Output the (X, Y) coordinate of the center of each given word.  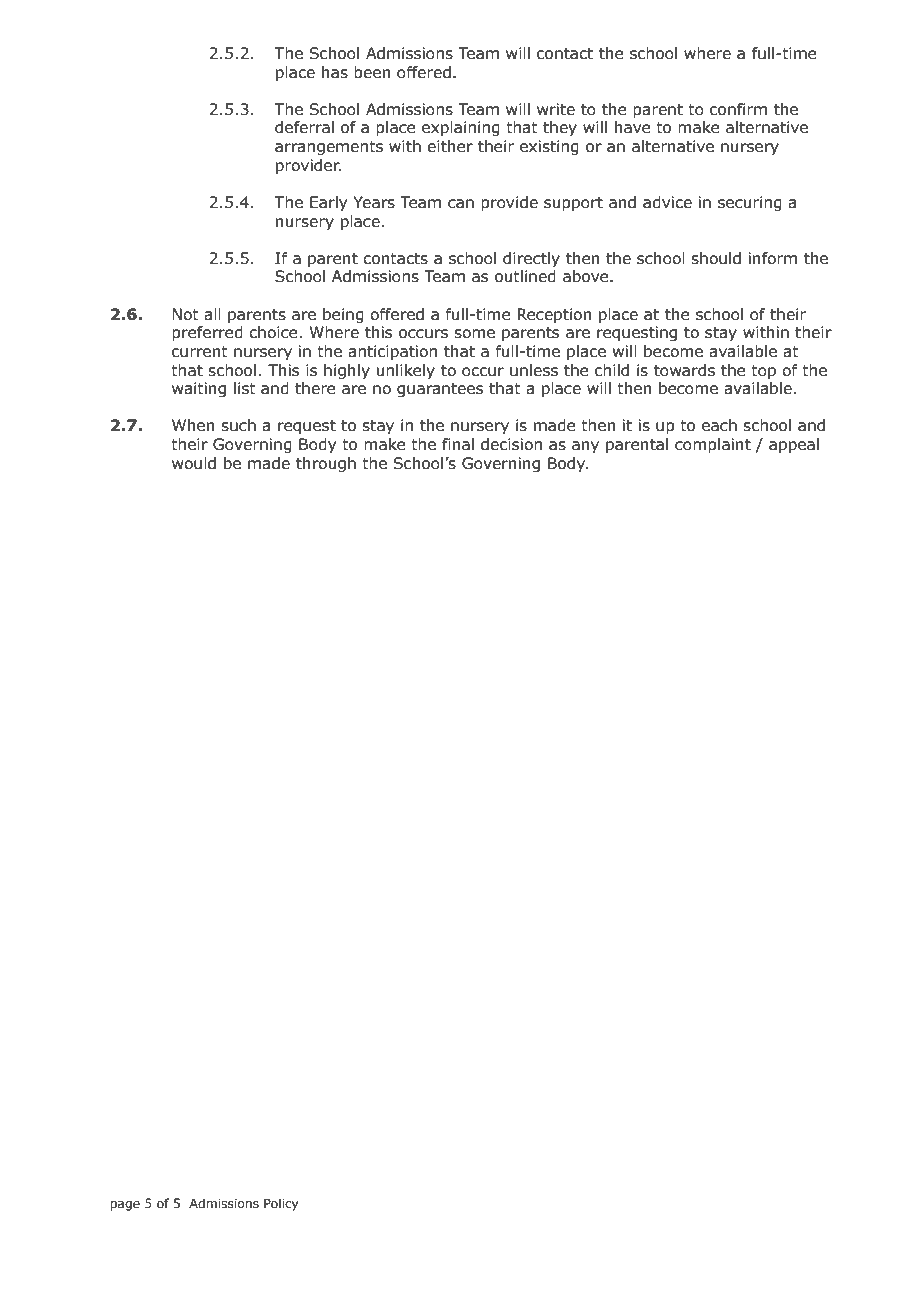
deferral (304, 127)
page (125, 1206)
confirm (738, 109)
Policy (281, 1204)
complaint (713, 445)
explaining (461, 128)
